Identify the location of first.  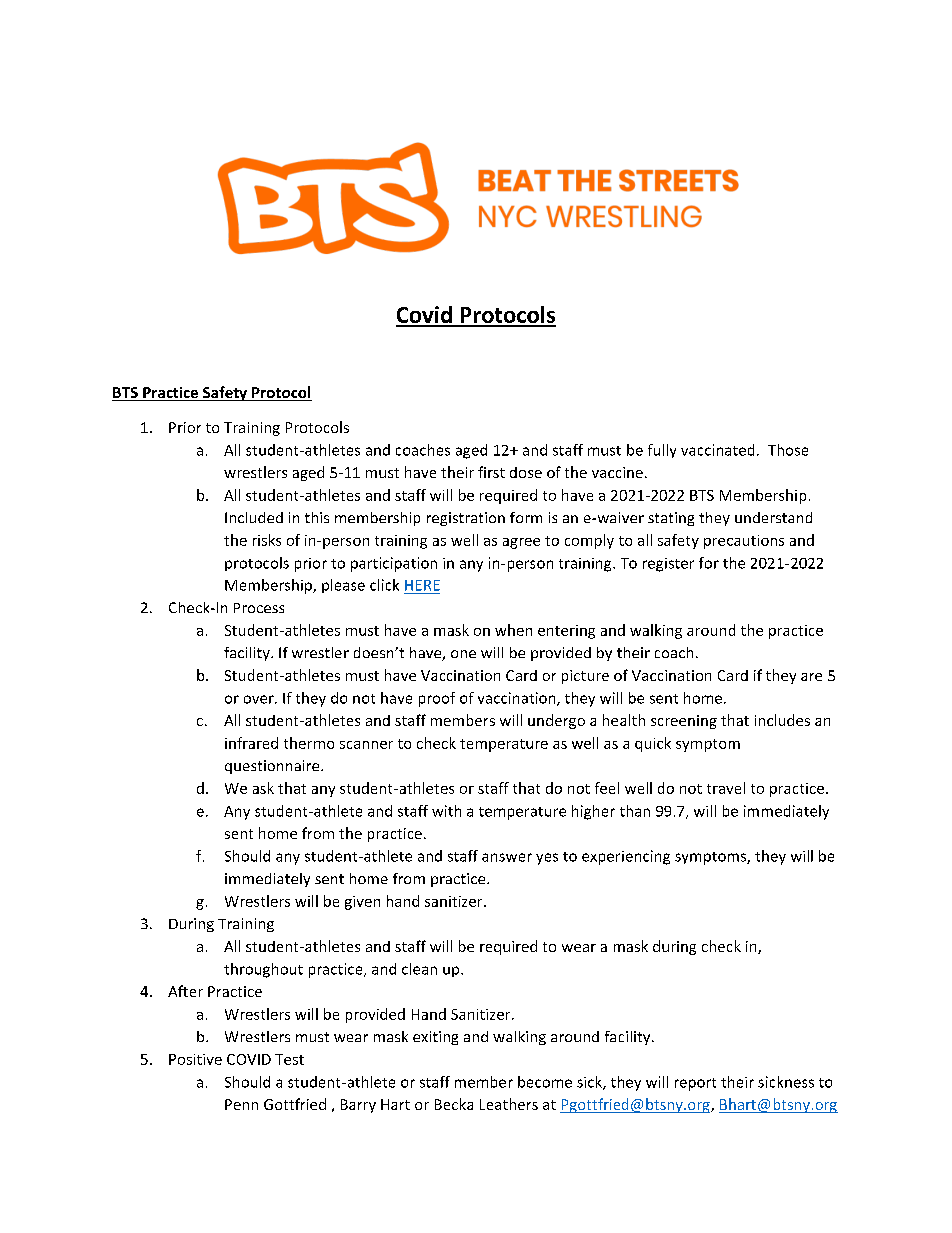
(491, 472).
